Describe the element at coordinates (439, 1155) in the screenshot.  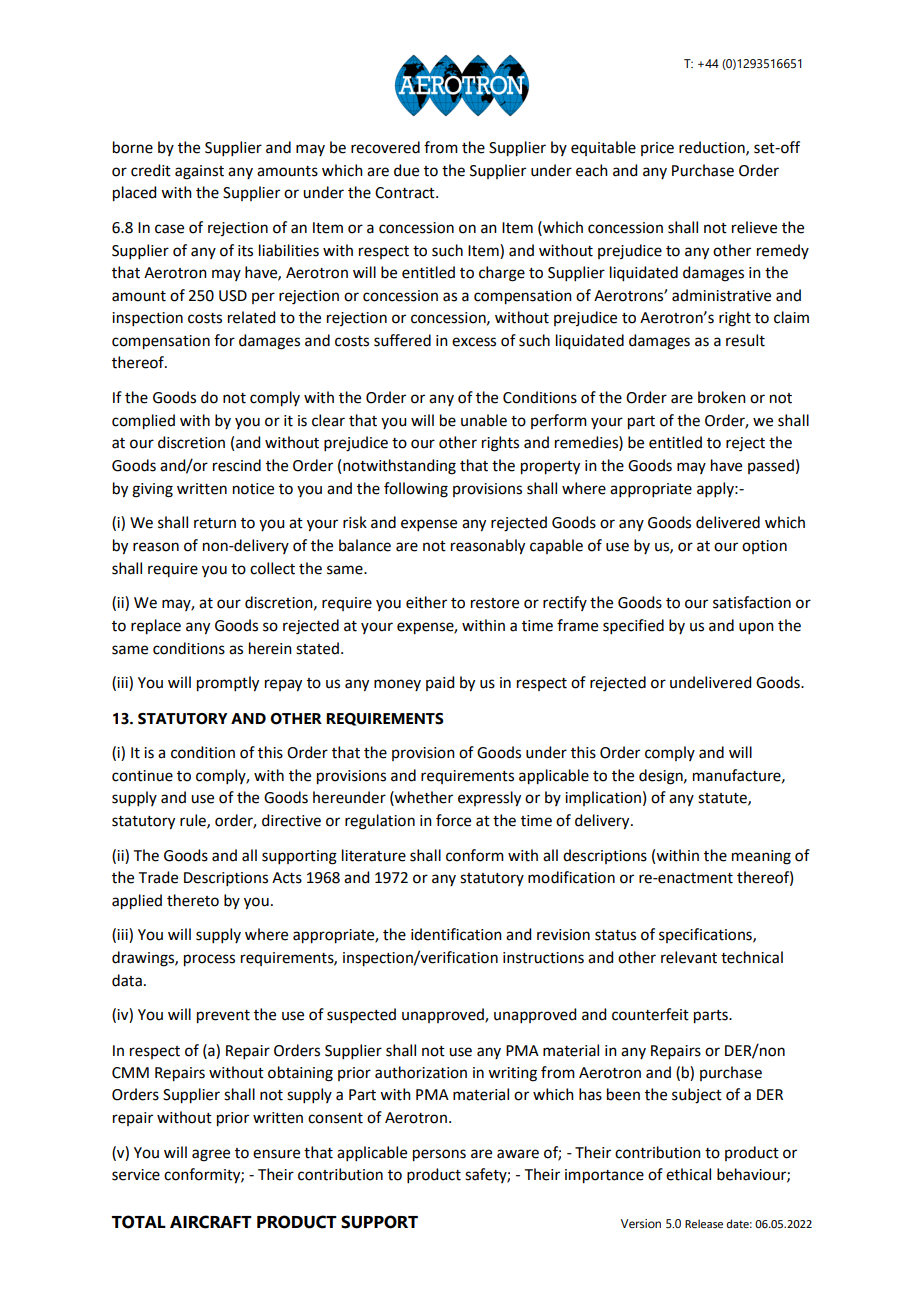
I see `persons` at that location.
